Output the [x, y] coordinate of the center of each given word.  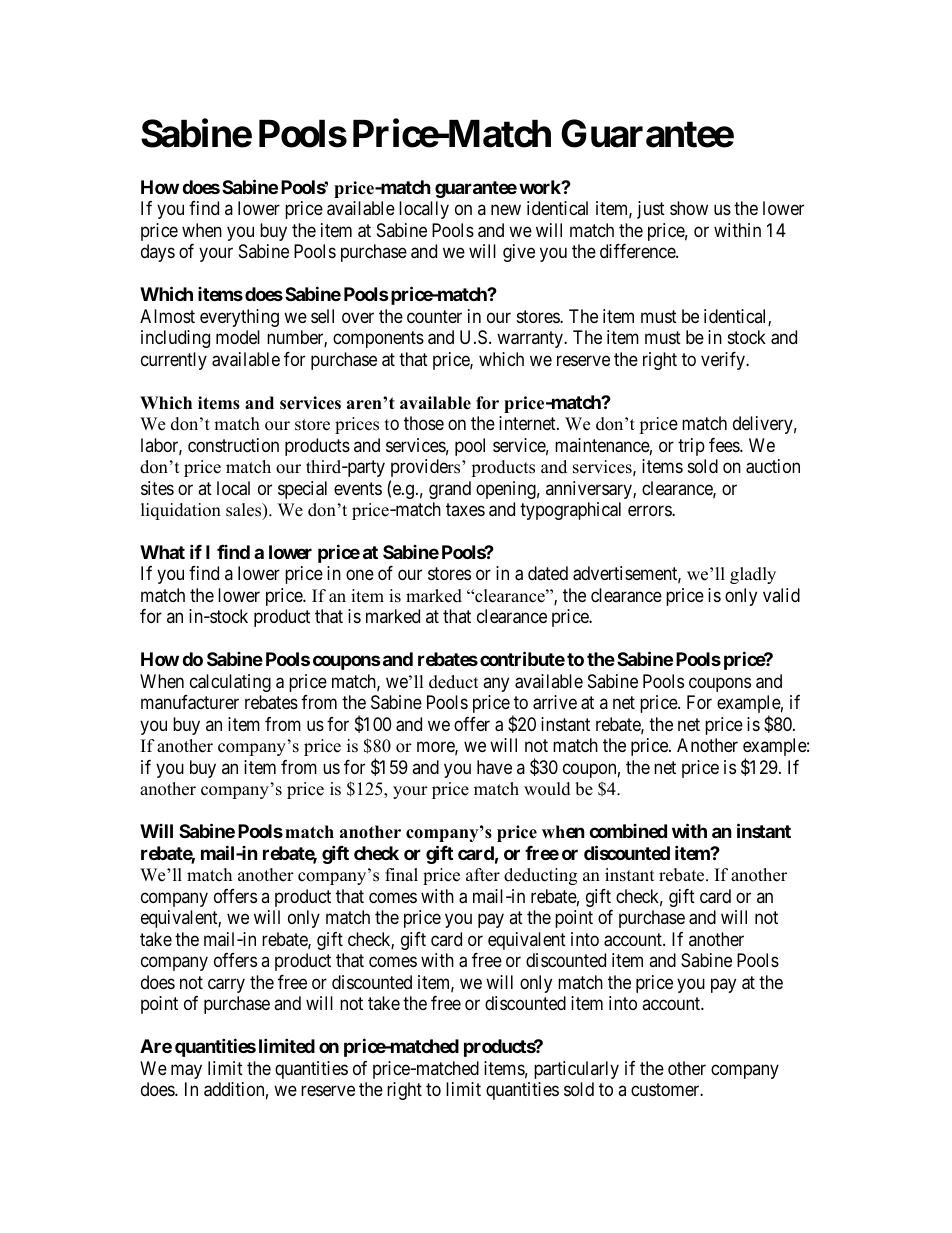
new [506, 210]
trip [691, 447]
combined [628, 831]
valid [781, 595]
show [689, 208]
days [158, 253]
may [186, 1071]
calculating [230, 683]
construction [233, 445]
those [424, 423]
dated [548, 573]
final [401, 874]
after [483, 875]
